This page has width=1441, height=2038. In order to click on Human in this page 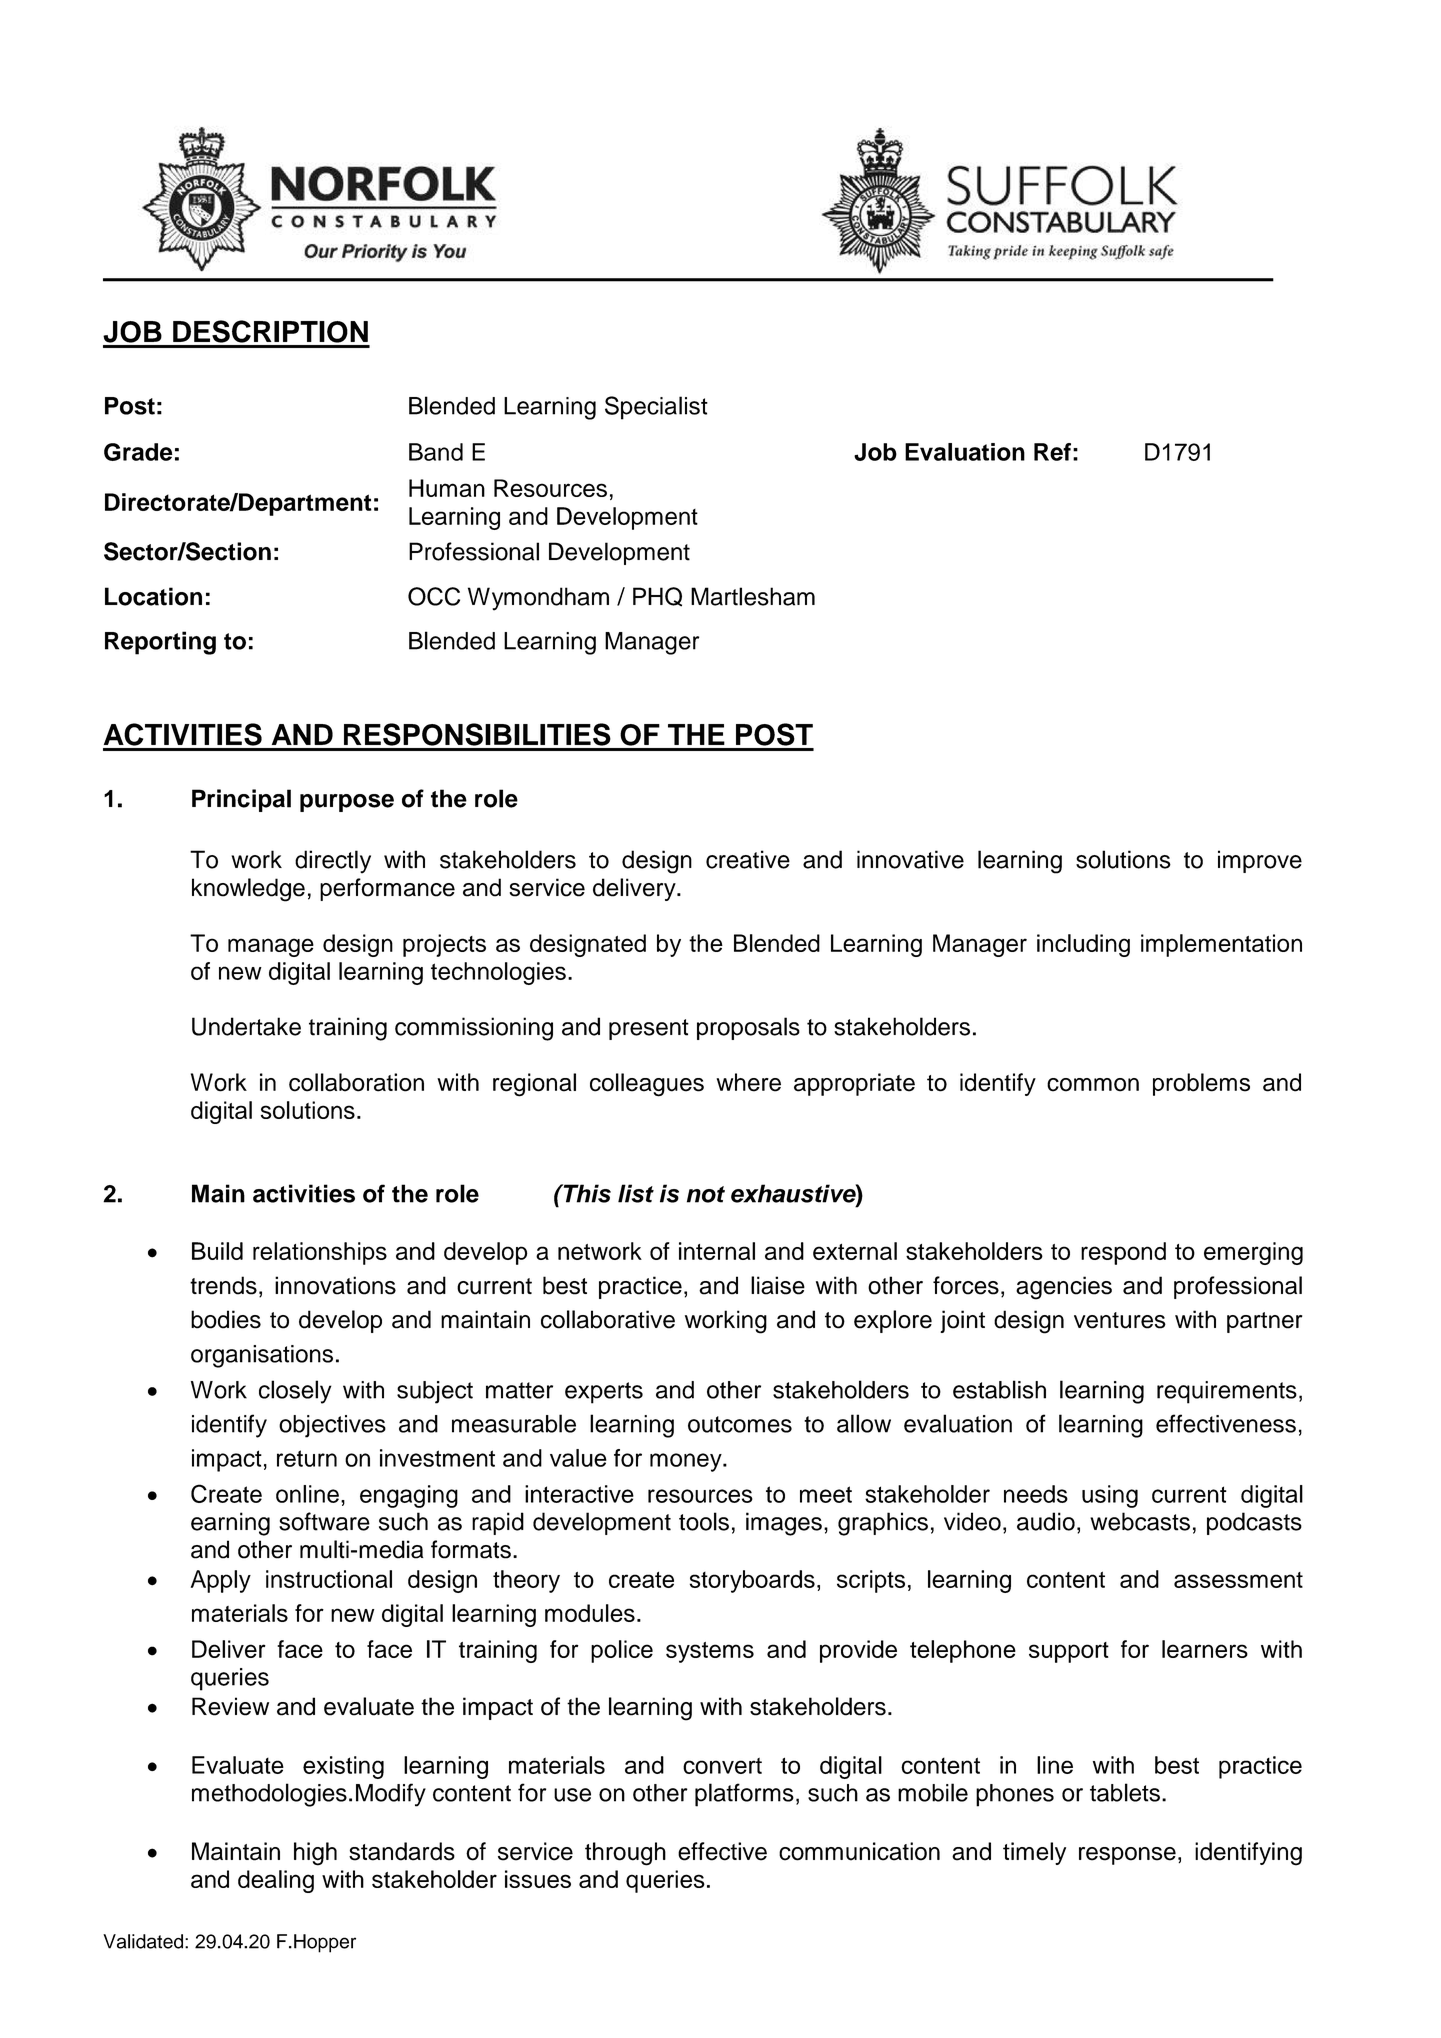, I will do `click(447, 488)`.
